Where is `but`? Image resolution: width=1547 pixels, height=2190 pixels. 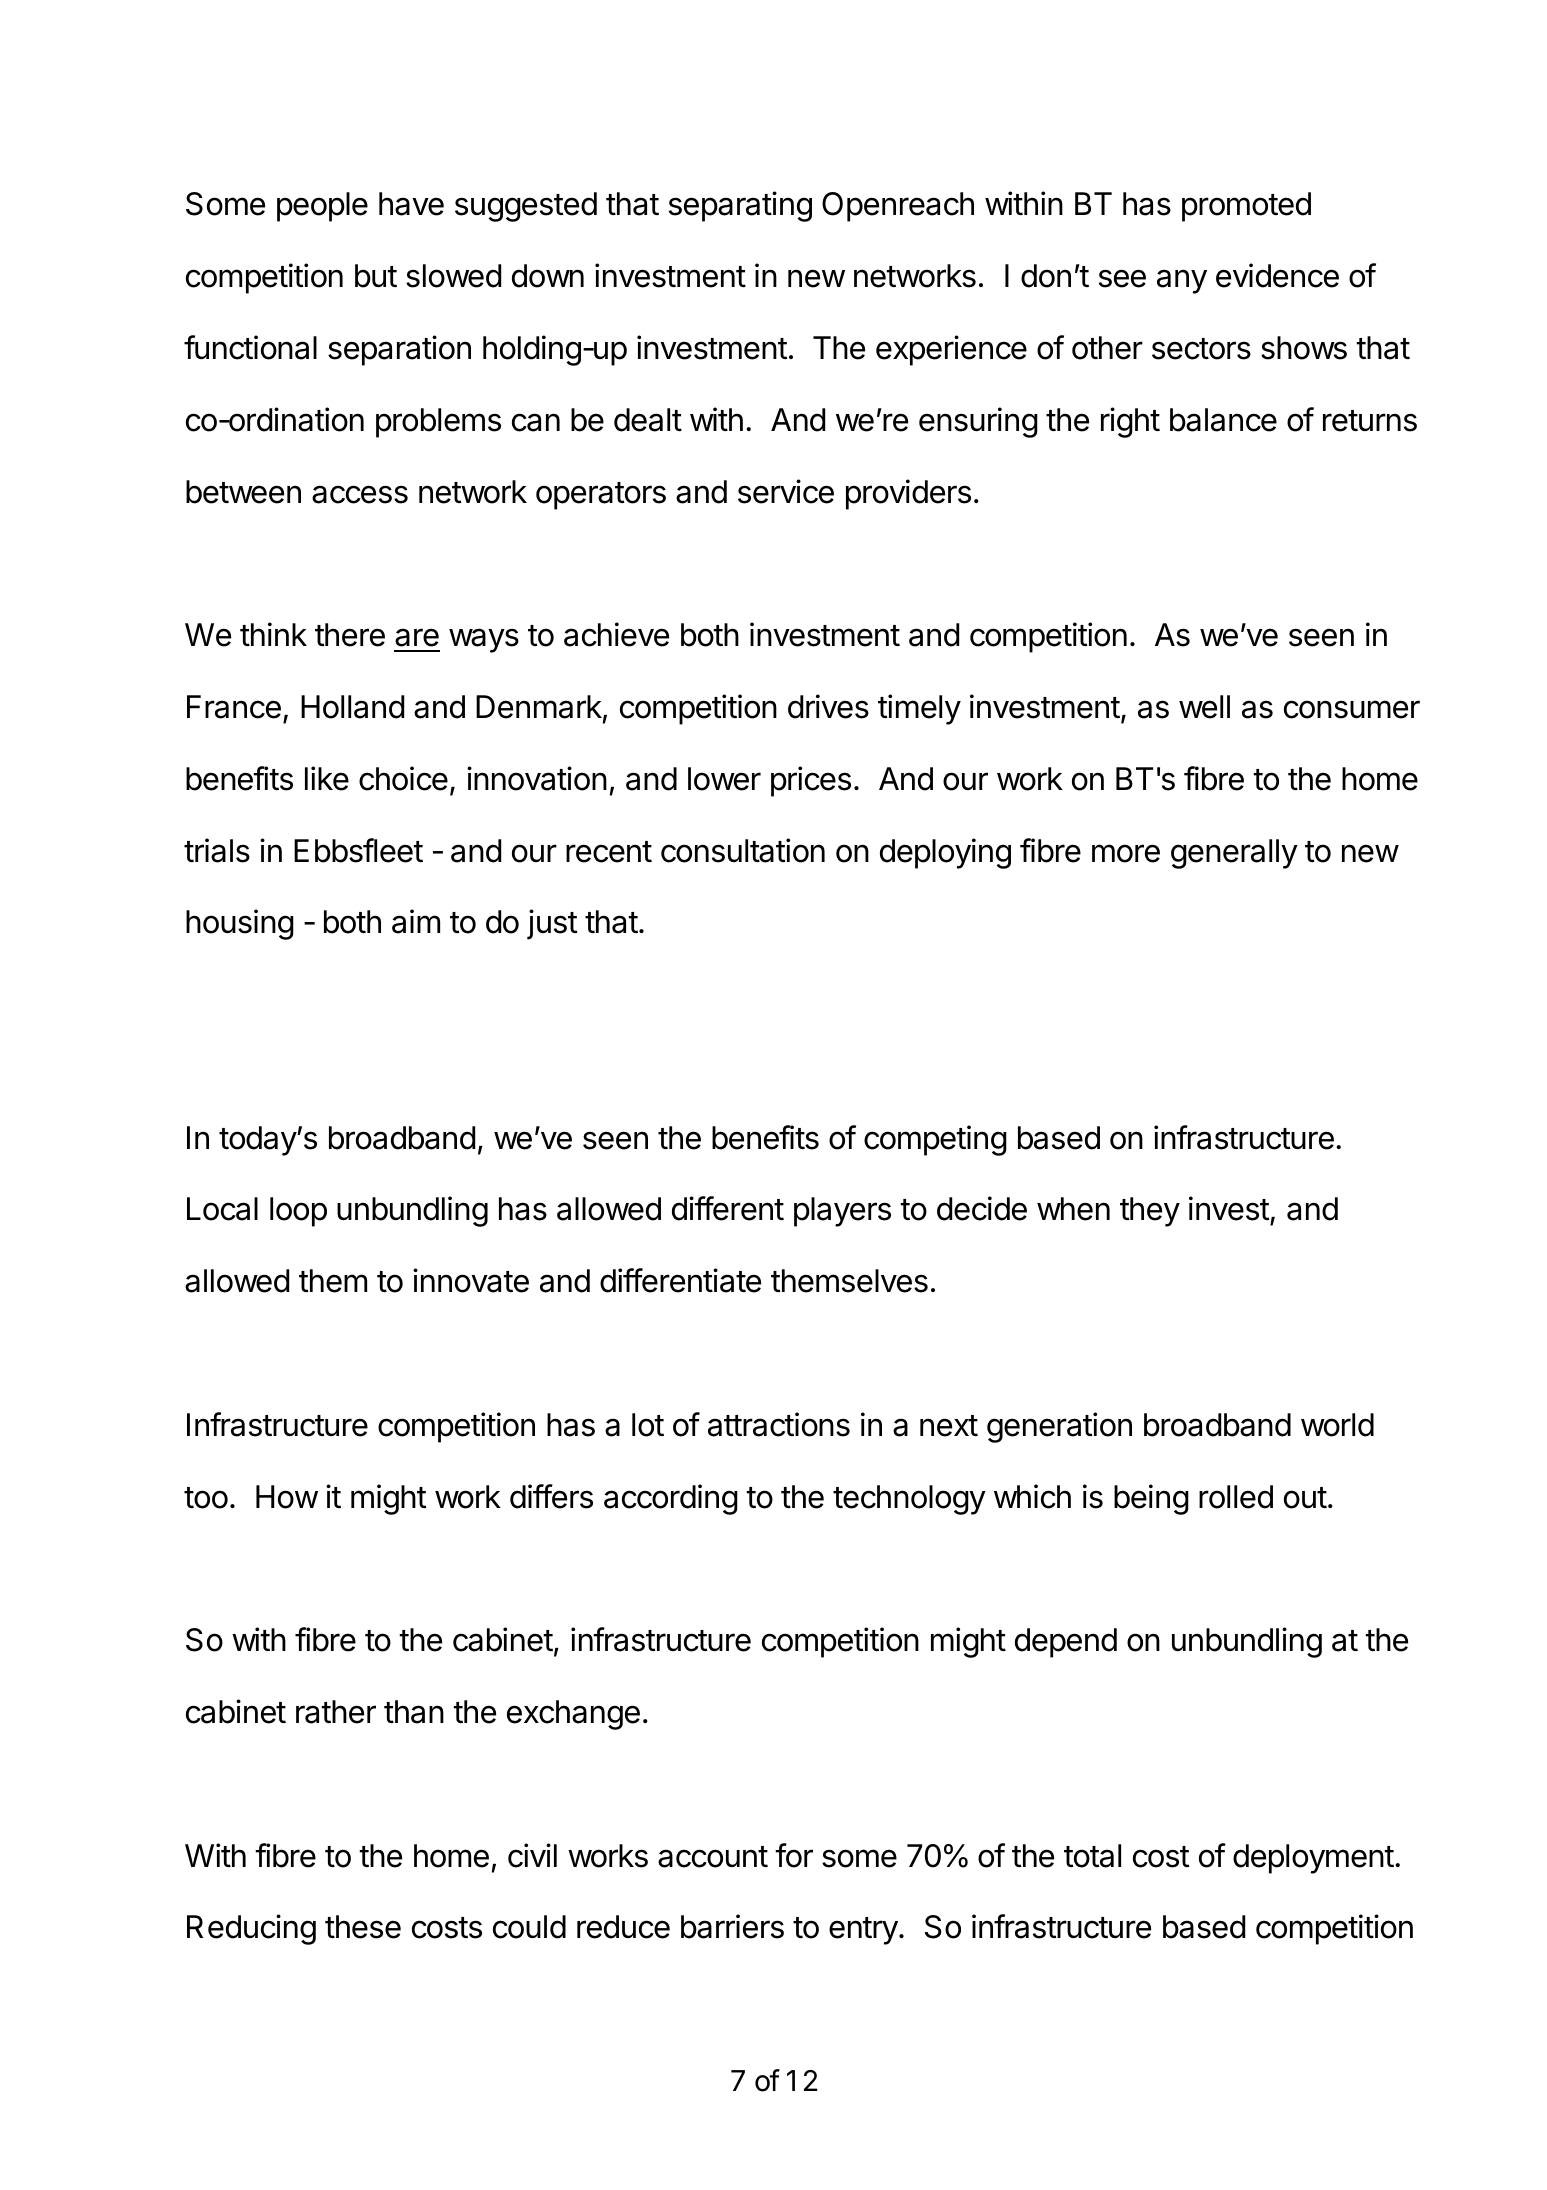
but is located at coordinates (376, 276).
